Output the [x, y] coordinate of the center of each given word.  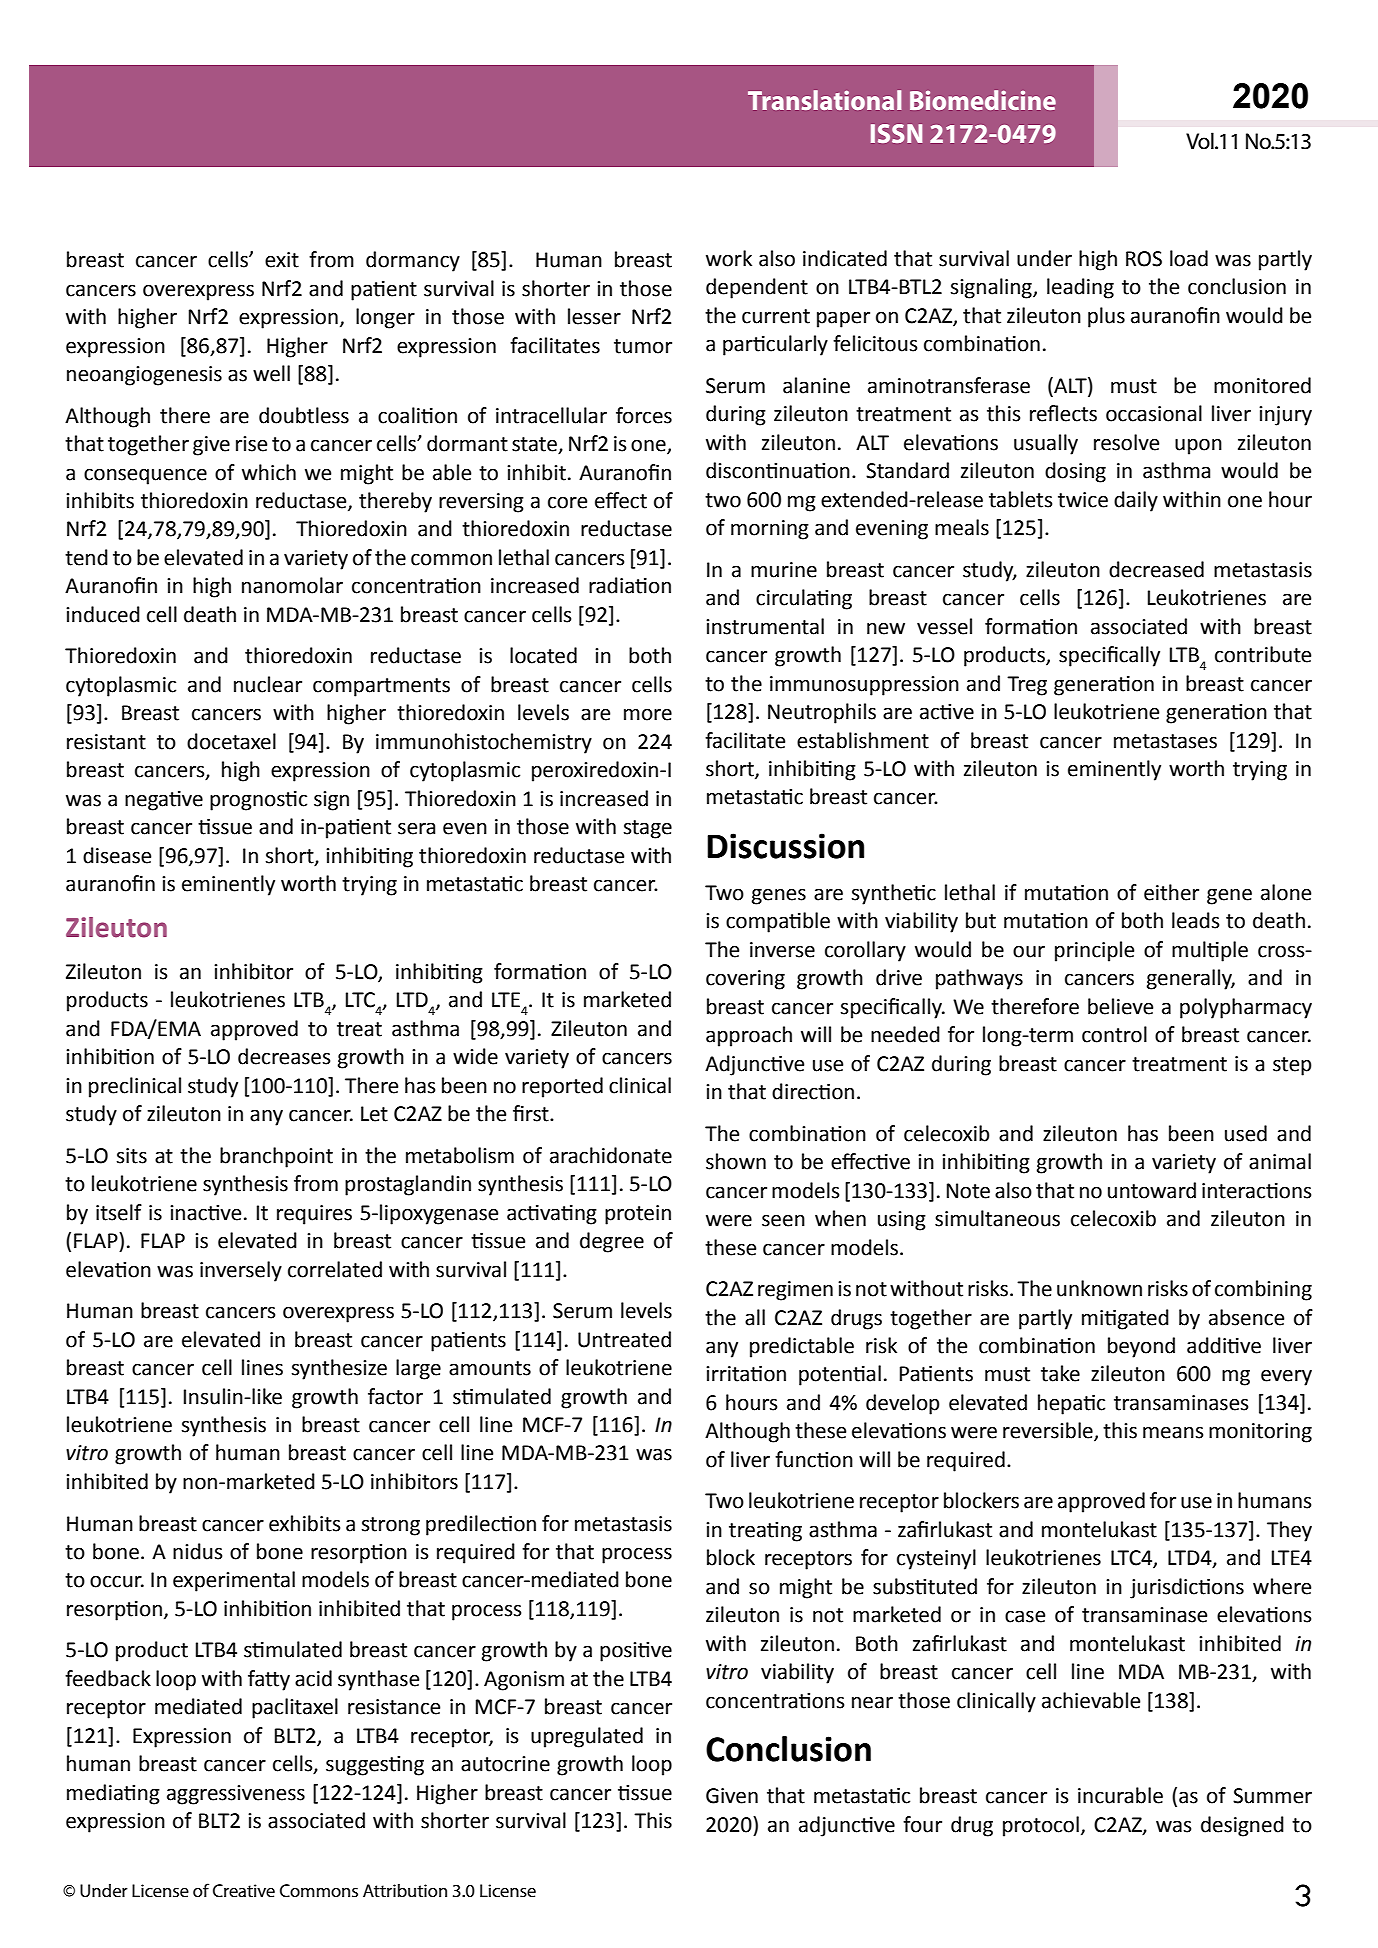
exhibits [304, 1523]
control [1114, 1034]
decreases [284, 1056]
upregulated [587, 1737]
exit [282, 260]
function [814, 1459]
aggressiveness [236, 1795]
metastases [1165, 741]
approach [749, 1036]
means [1173, 1432]
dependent [757, 288]
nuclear [268, 684]
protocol [1041, 1826]
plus [1106, 317]
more [648, 715]
